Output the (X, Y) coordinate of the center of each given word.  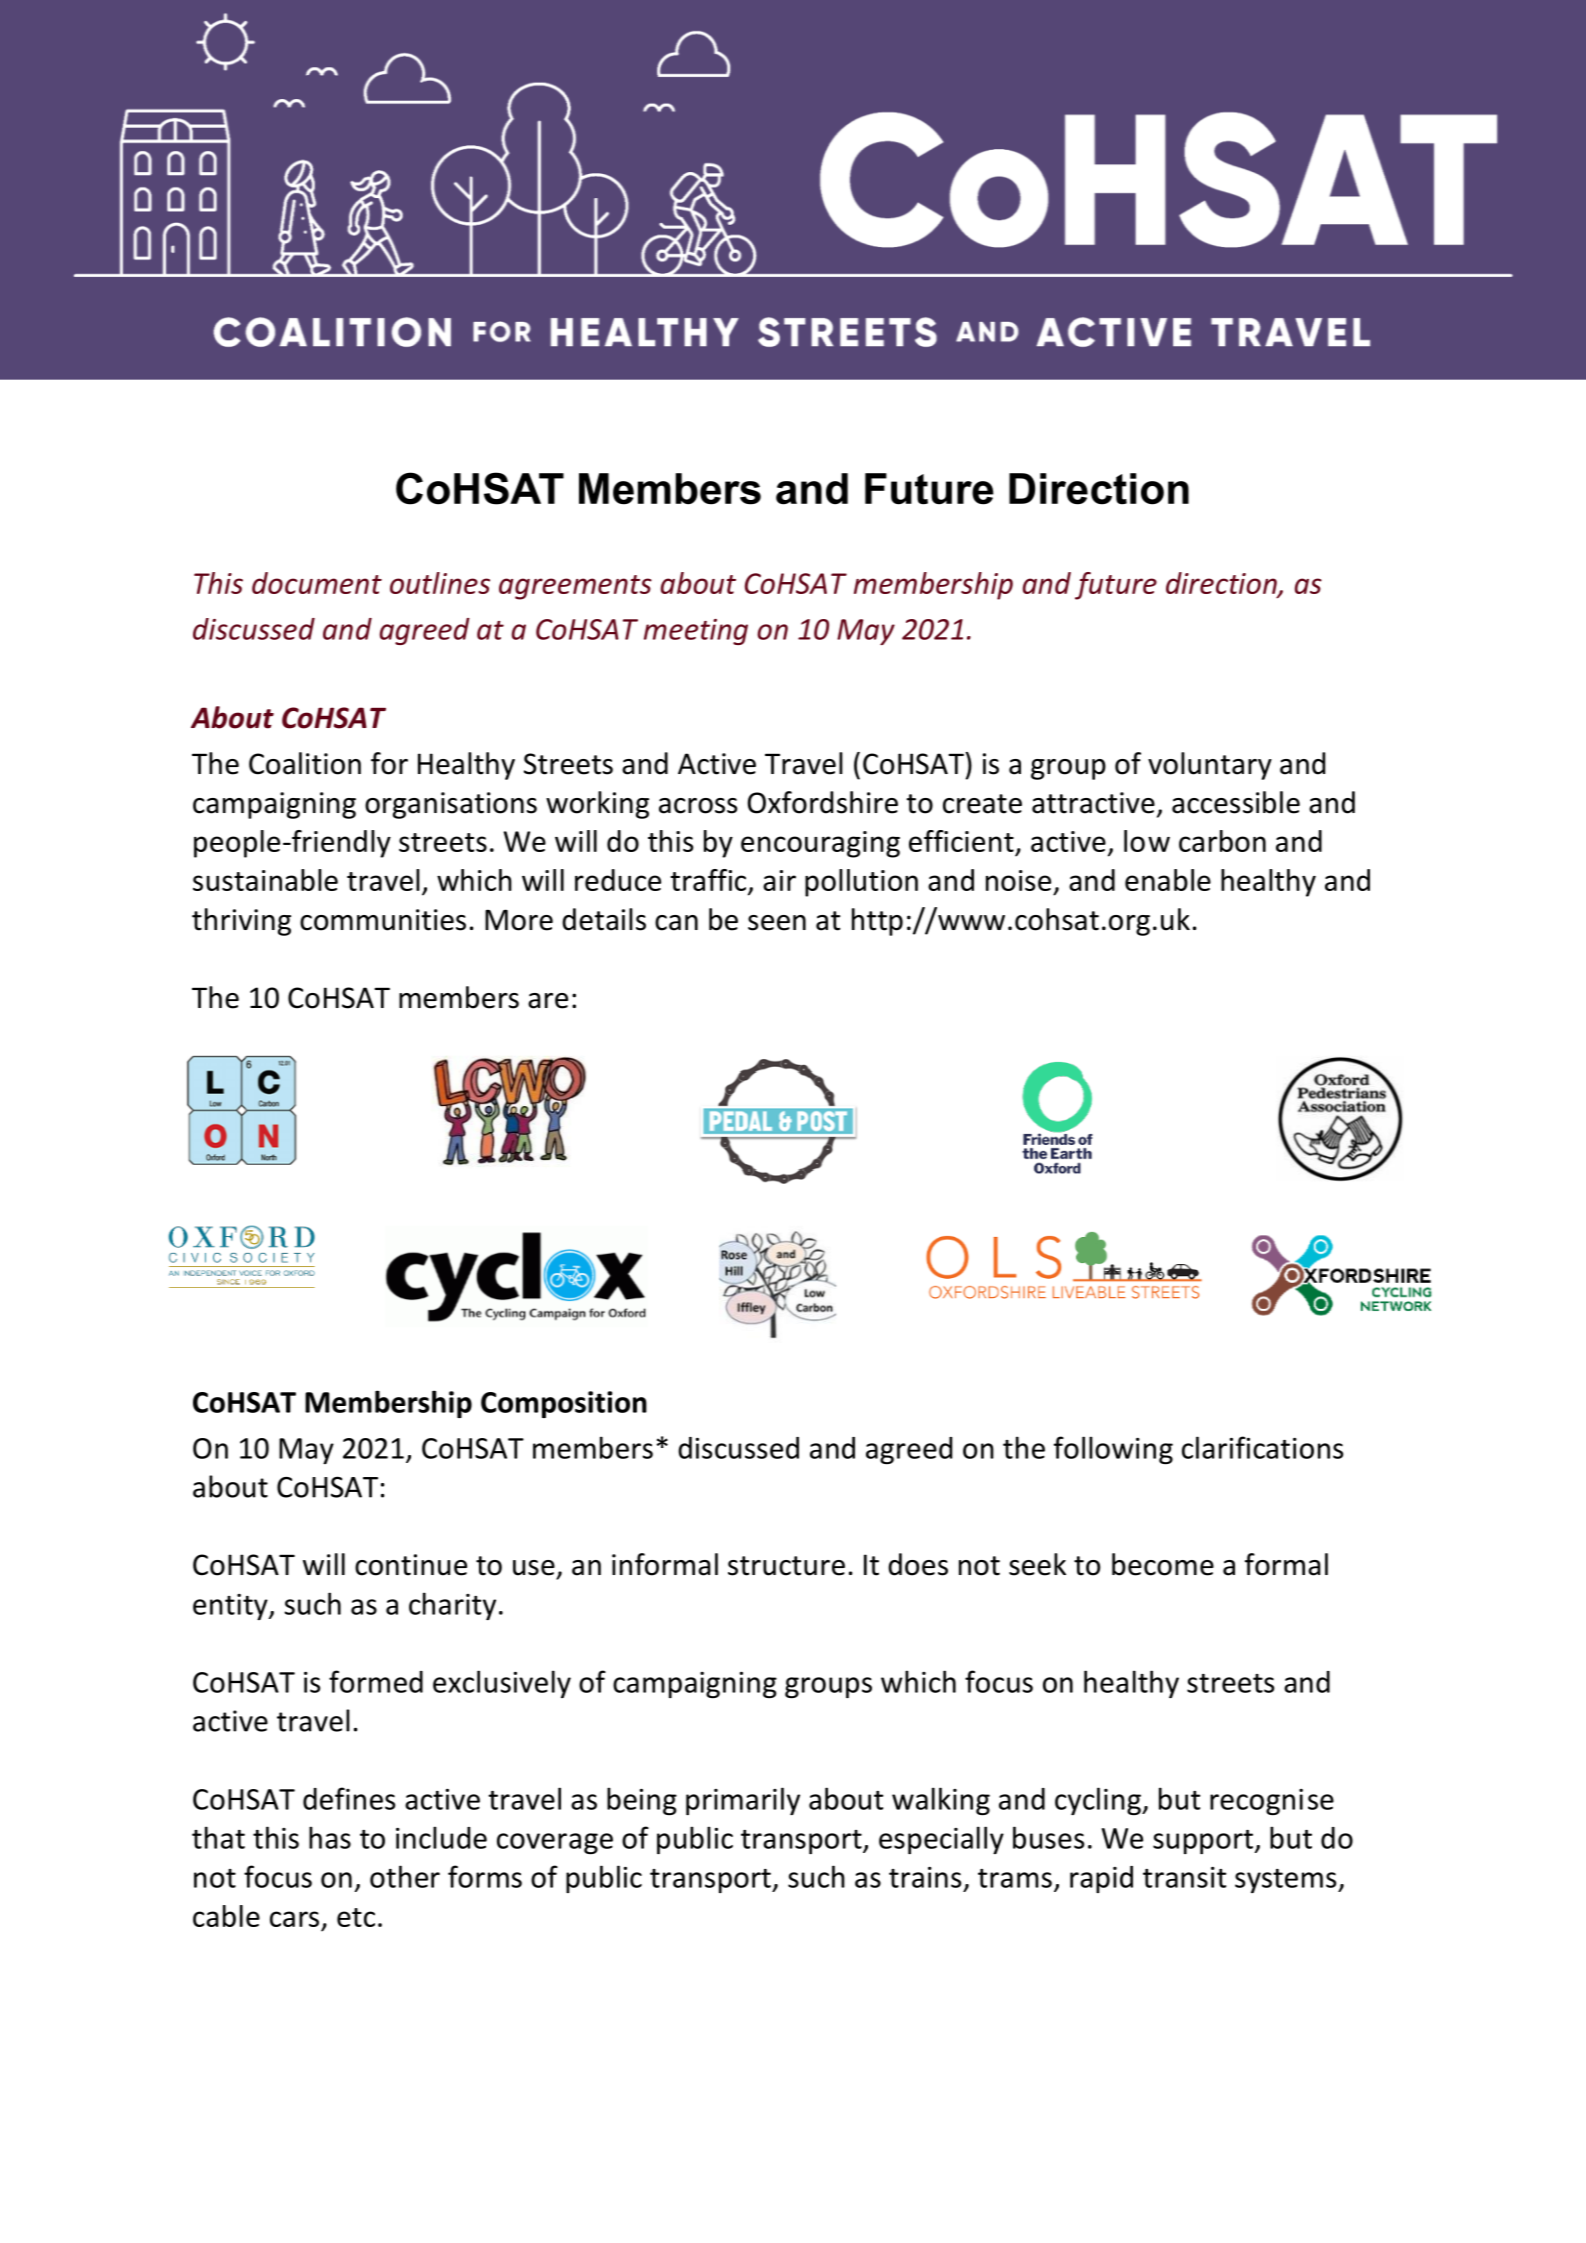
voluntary (1210, 766)
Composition (564, 1404)
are (548, 1001)
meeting (696, 632)
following (1113, 1450)
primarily (743, 1801)
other (405, 1876)
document (317, 583)
